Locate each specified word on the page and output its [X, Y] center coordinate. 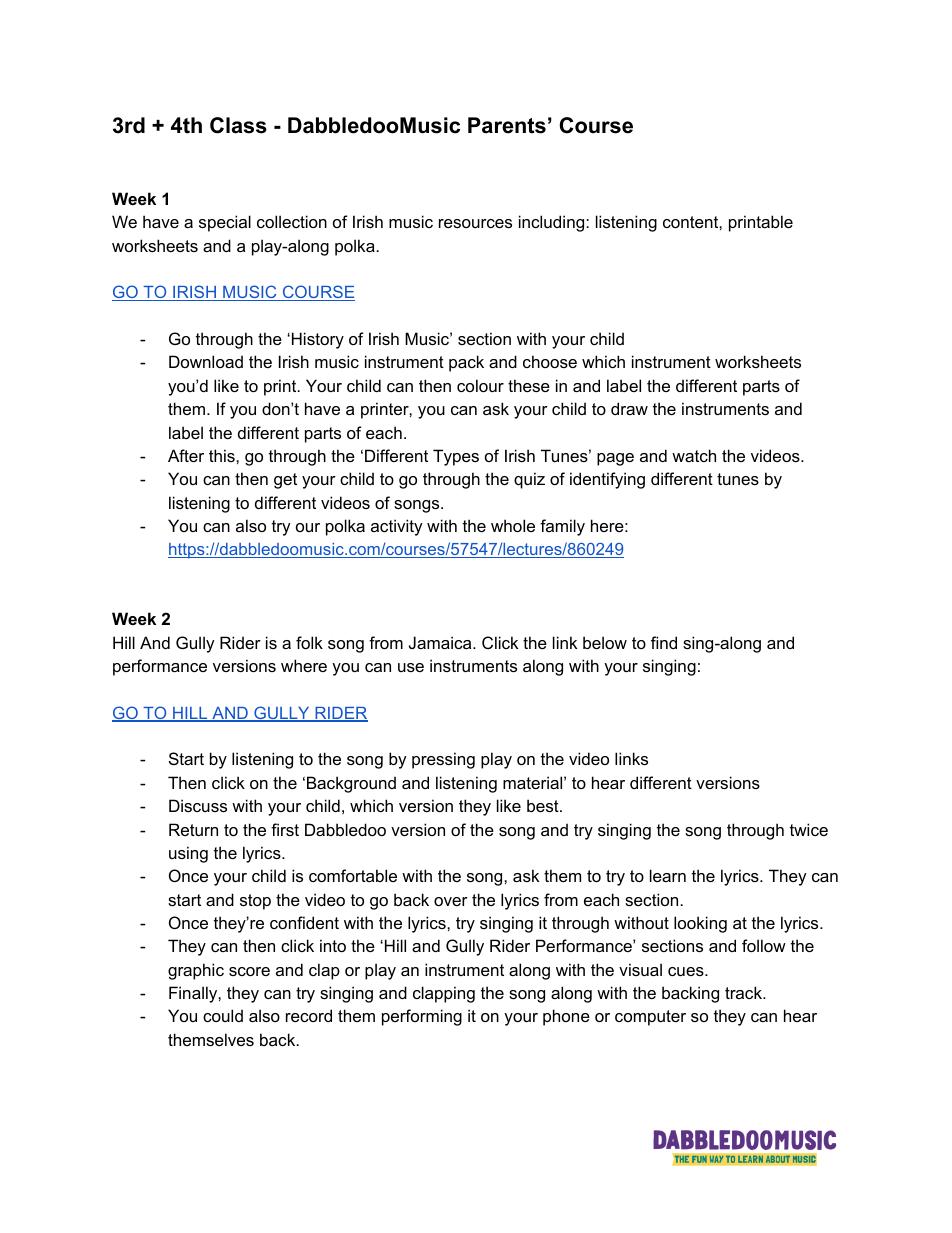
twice [809, 829]
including [553, 223]
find [664, 642]
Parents [507, 125]
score [249, 971]
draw [629, 408]
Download [206, 361]
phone [566, 1017]
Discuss [198, 805]
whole [513, 525]
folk [309, 642]
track [744, 992]
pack [466, 363]
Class [238, 125]
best [544, 805]
